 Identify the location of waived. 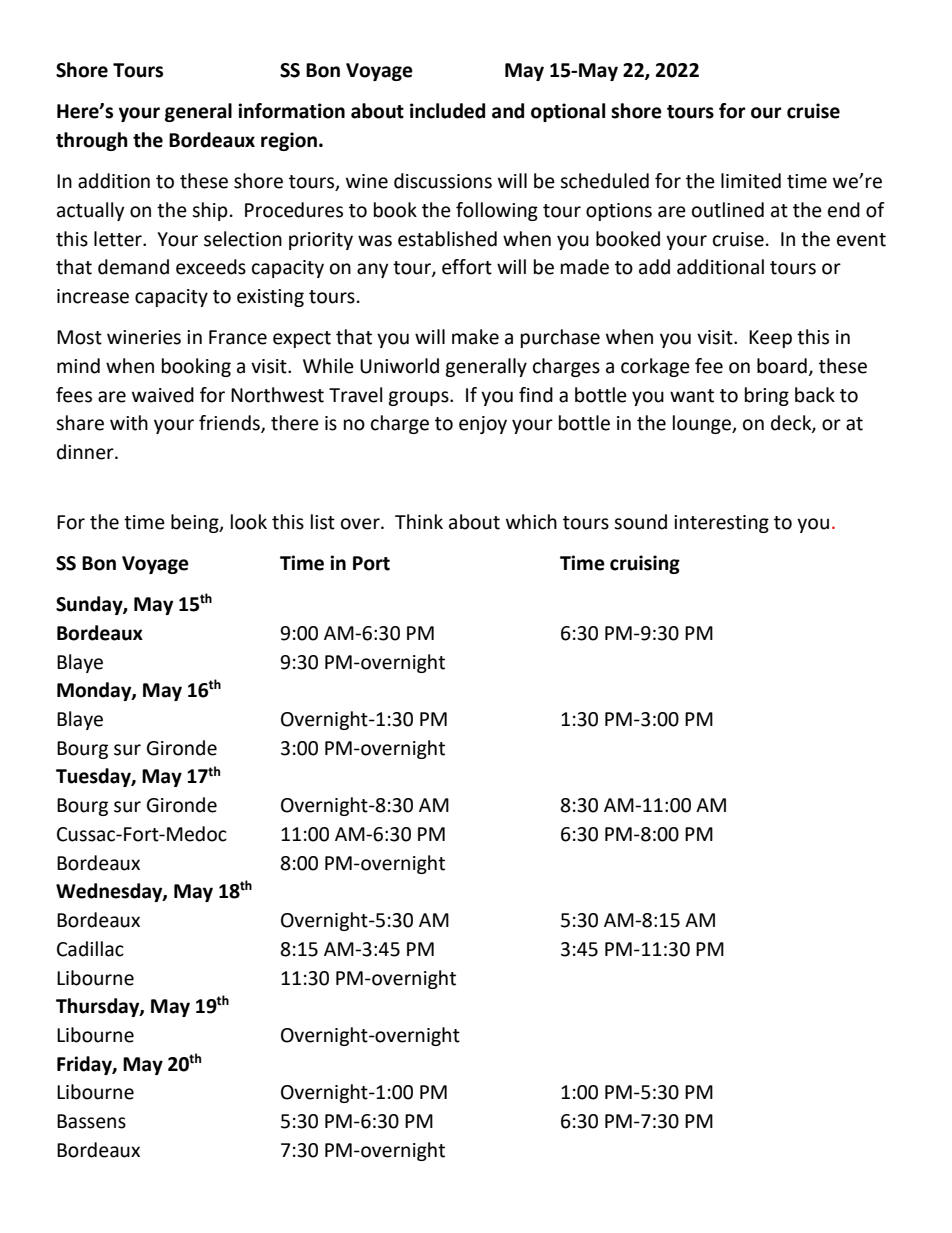
(163, 395).
